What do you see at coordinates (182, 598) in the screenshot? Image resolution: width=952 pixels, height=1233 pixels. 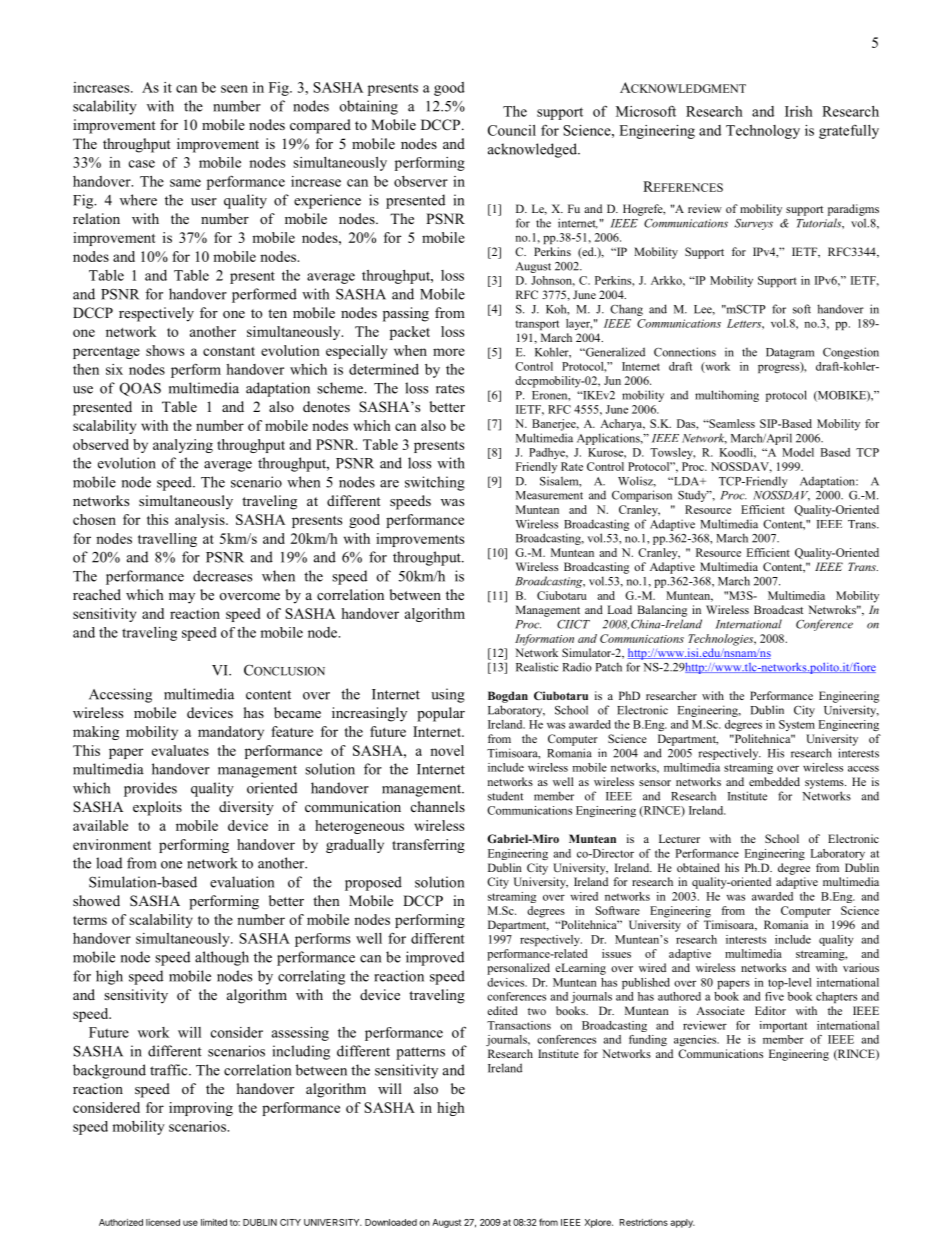 I see `may` at bounding box center [182, 598].
